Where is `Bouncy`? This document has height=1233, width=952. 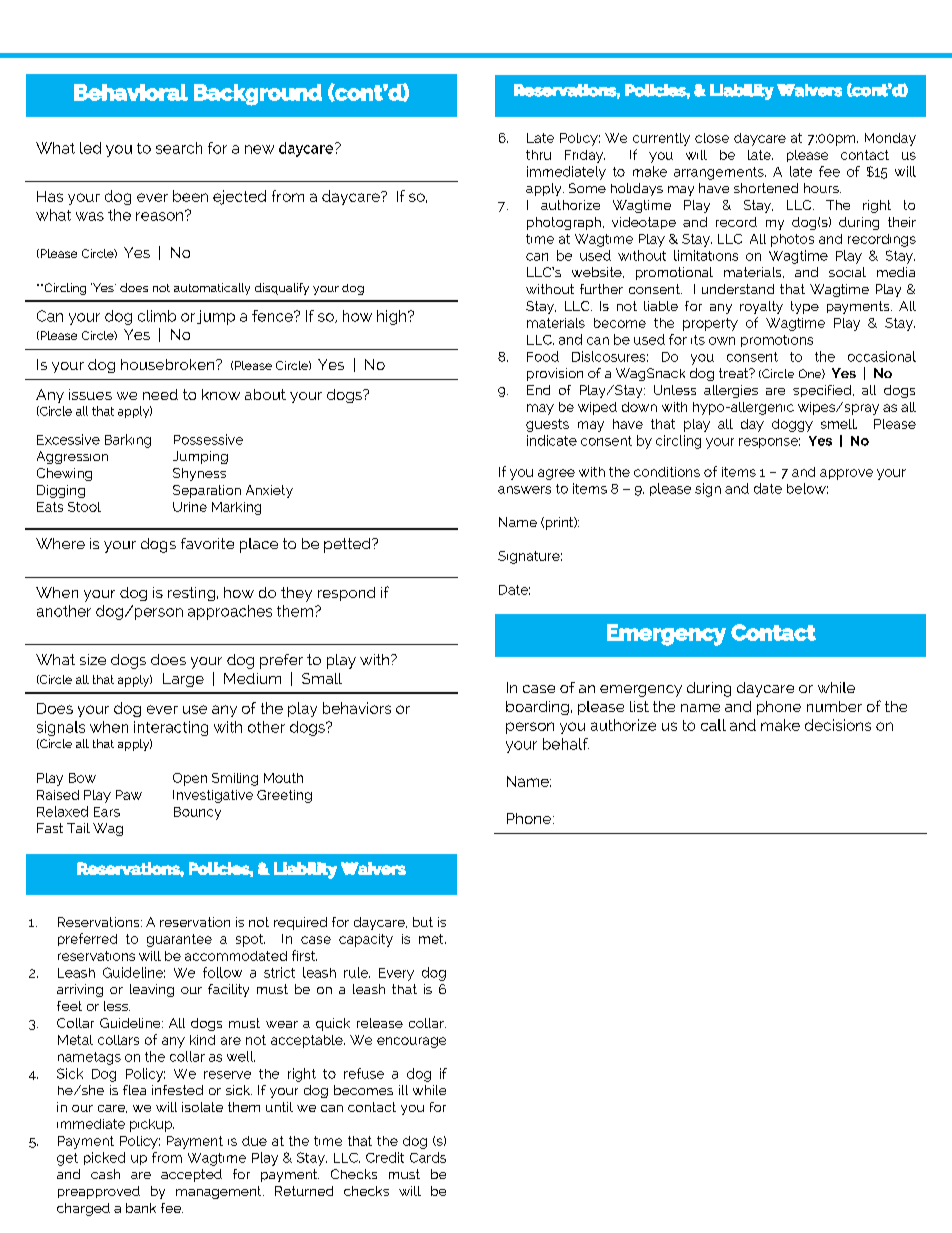 Bouncy is located at coordinates (197, 813).
